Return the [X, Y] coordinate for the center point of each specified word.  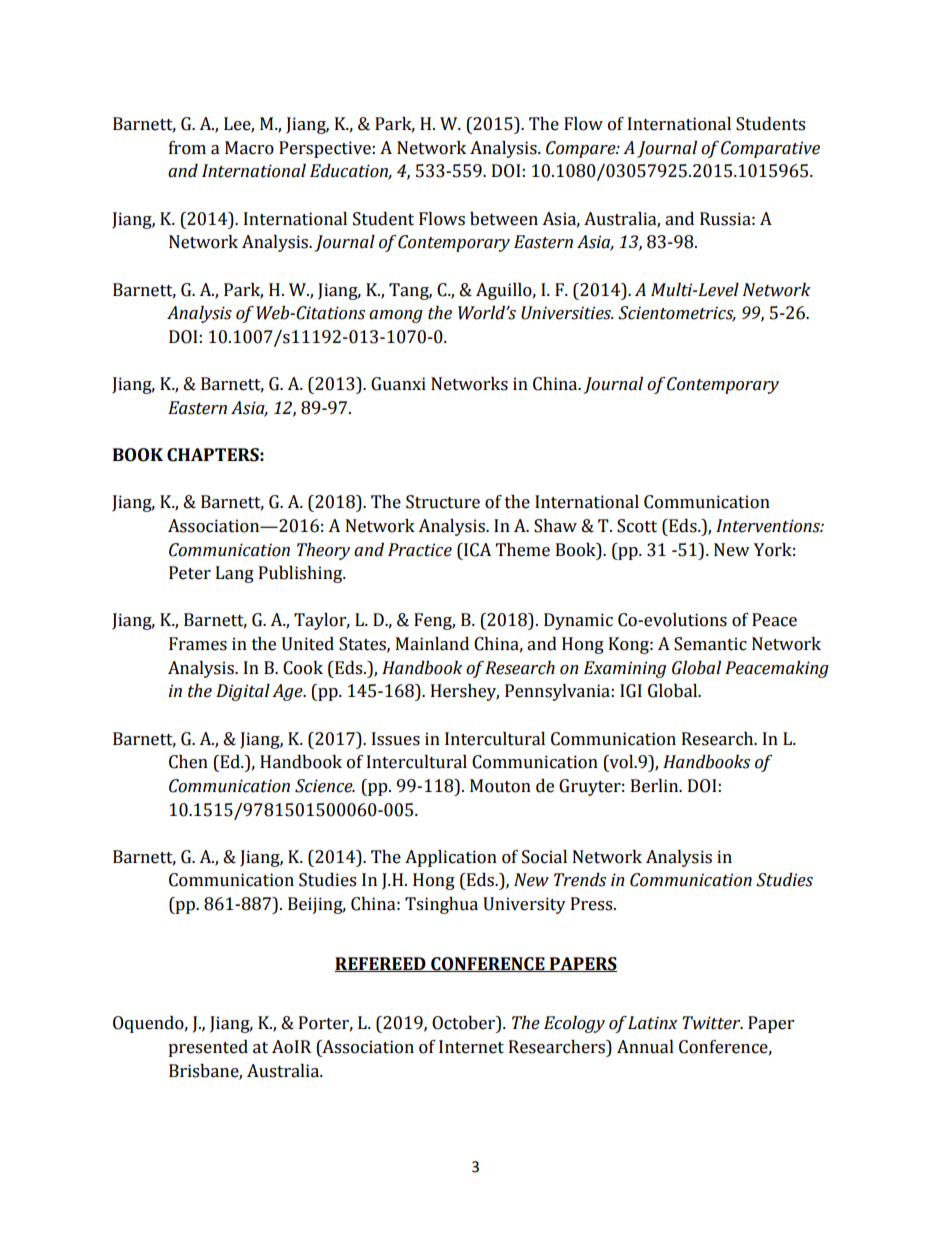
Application [451, 858]
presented [208, 1048]
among [396, 316]
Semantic [710, 644]
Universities [567, 313]
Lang [235, 574]
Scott [637, 526]
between [504, 219]
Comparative [770, 149]
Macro [249, 148]
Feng [434, 621]
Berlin [656, 786]
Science [325, 786]
